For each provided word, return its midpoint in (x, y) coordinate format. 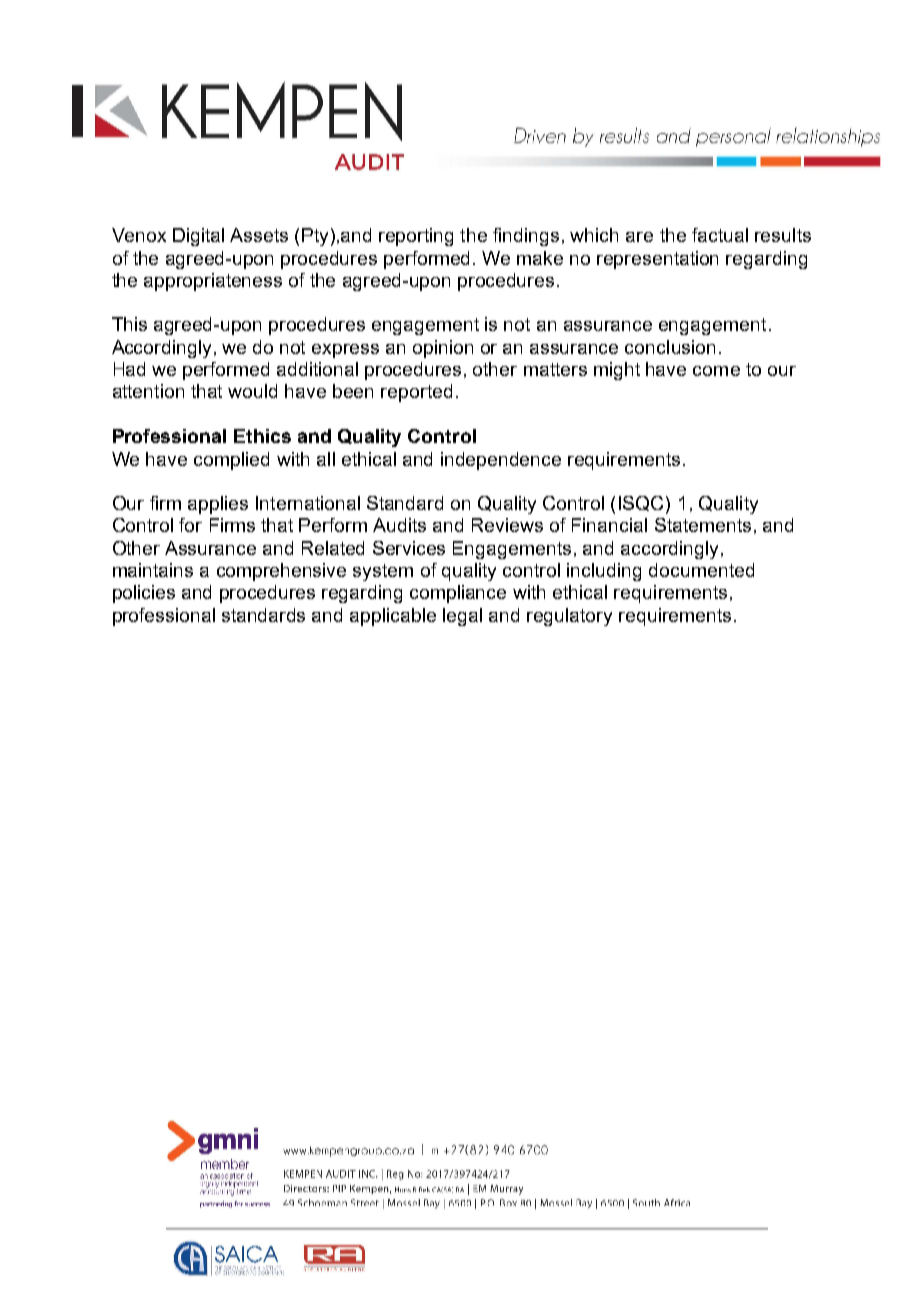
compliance (458, 594)
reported (416, 393)
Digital (198, 237)
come (716, 371)
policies (144, 594)
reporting (416, 237)
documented (701, 570)
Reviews (507, 525)
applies (218, 505)
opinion (443, 349)
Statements (703, 525)
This (129, 324)
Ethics (262, 436)
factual (720, 235)
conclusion (670, 347)
